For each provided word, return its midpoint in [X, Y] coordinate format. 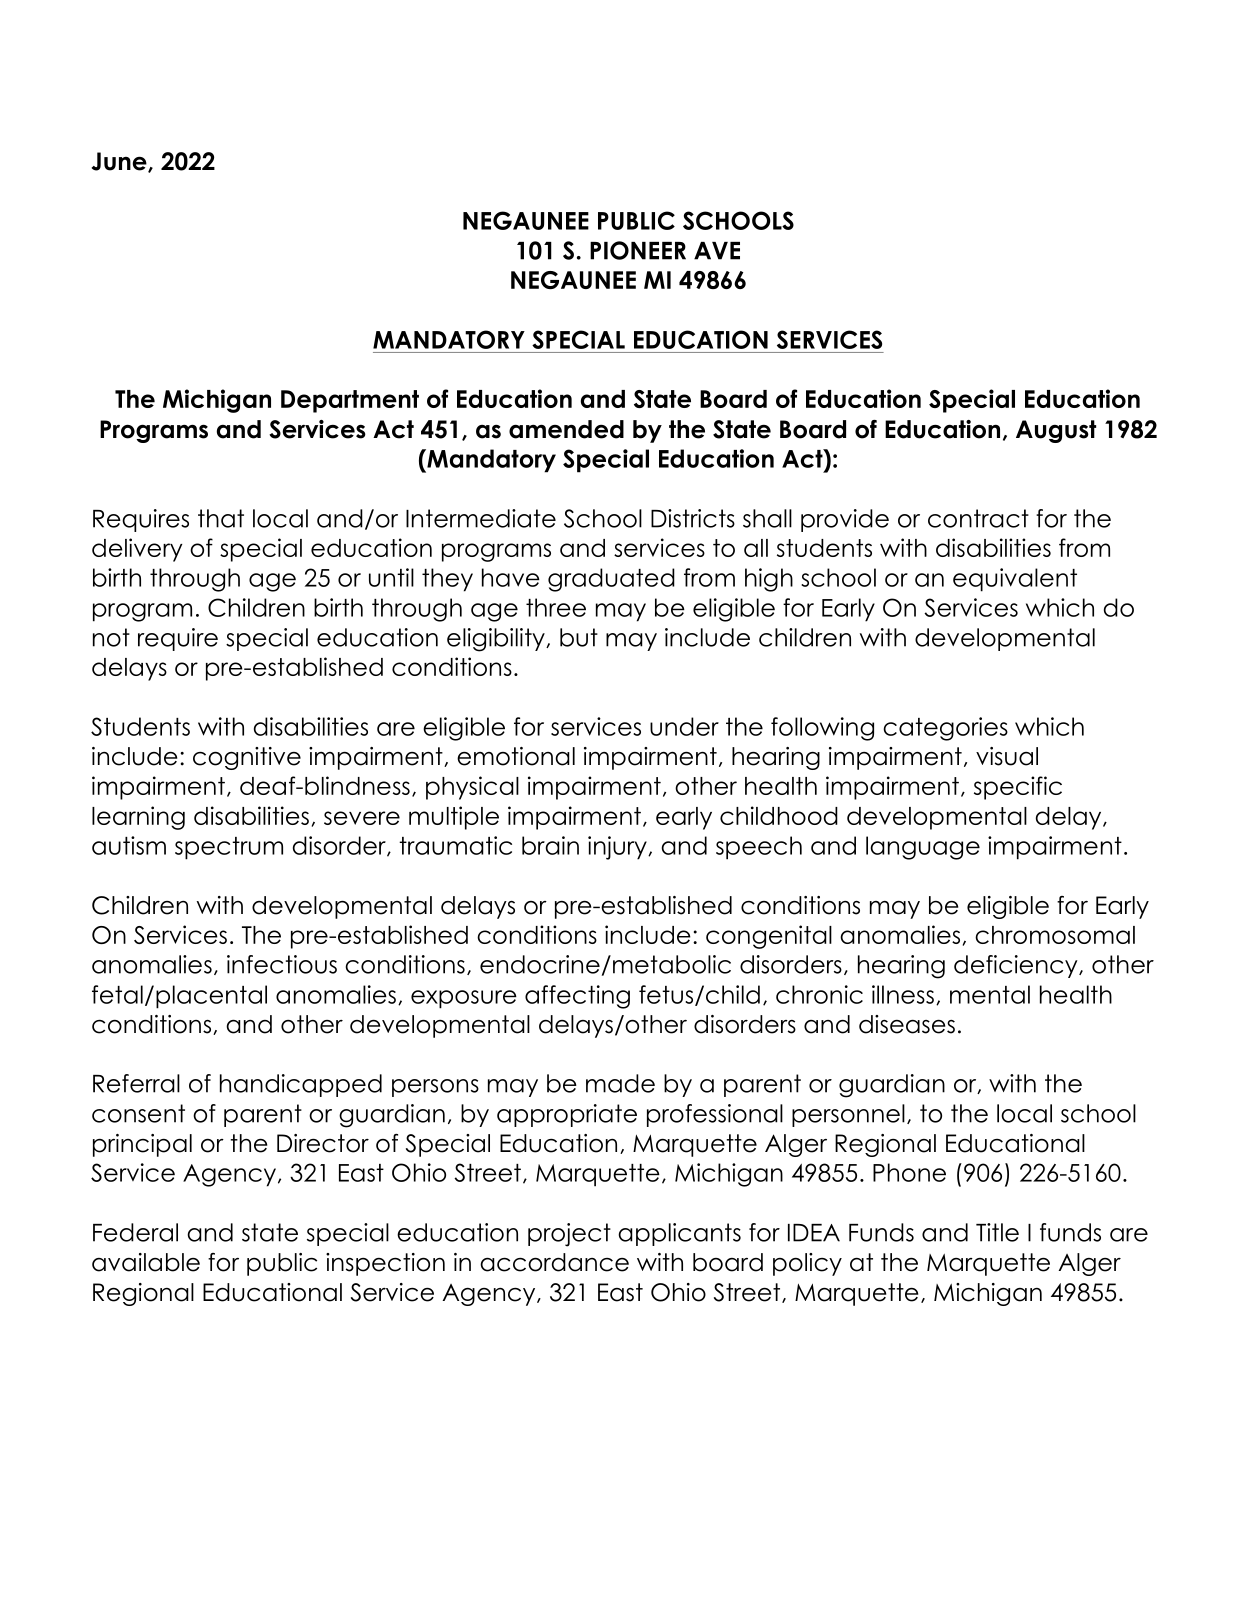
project [569, 1235]
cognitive [247, 758]
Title [997, 1232]
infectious [282, 964]
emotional [516, 756]
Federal [135, 1232]
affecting [577, 997]
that [221, 518]
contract [978, 518]
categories [945, 729]
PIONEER [638, 250]
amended [566, 429]
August [1056, 431]
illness [903, 994]
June [120, 162]
